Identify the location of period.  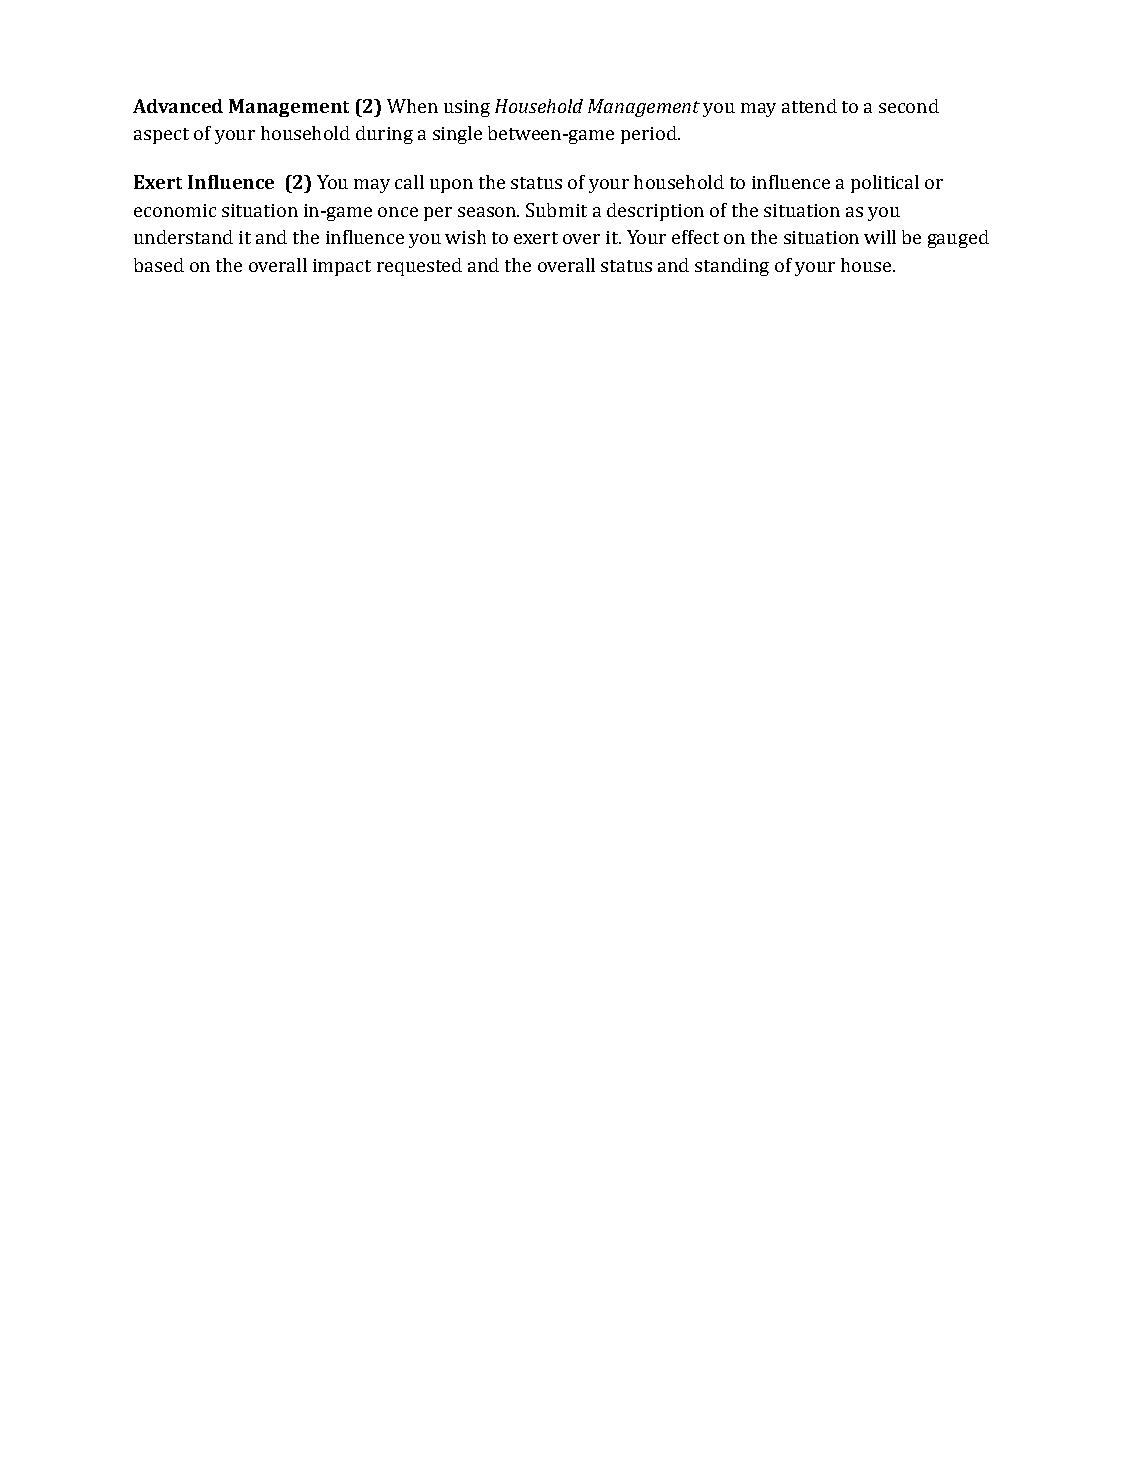
(650, 135).
